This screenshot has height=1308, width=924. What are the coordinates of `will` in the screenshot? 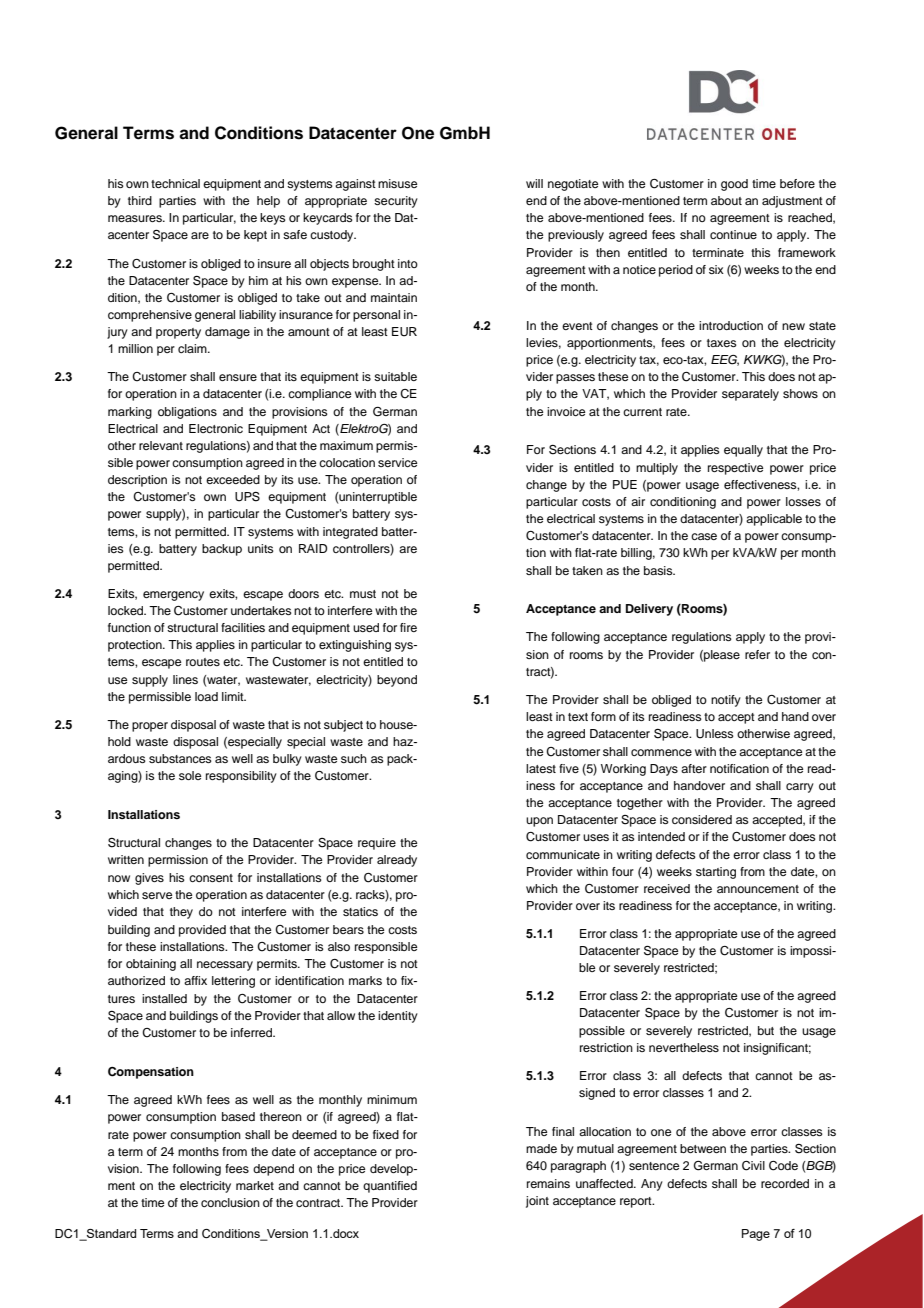 It's located at (534, 183).
